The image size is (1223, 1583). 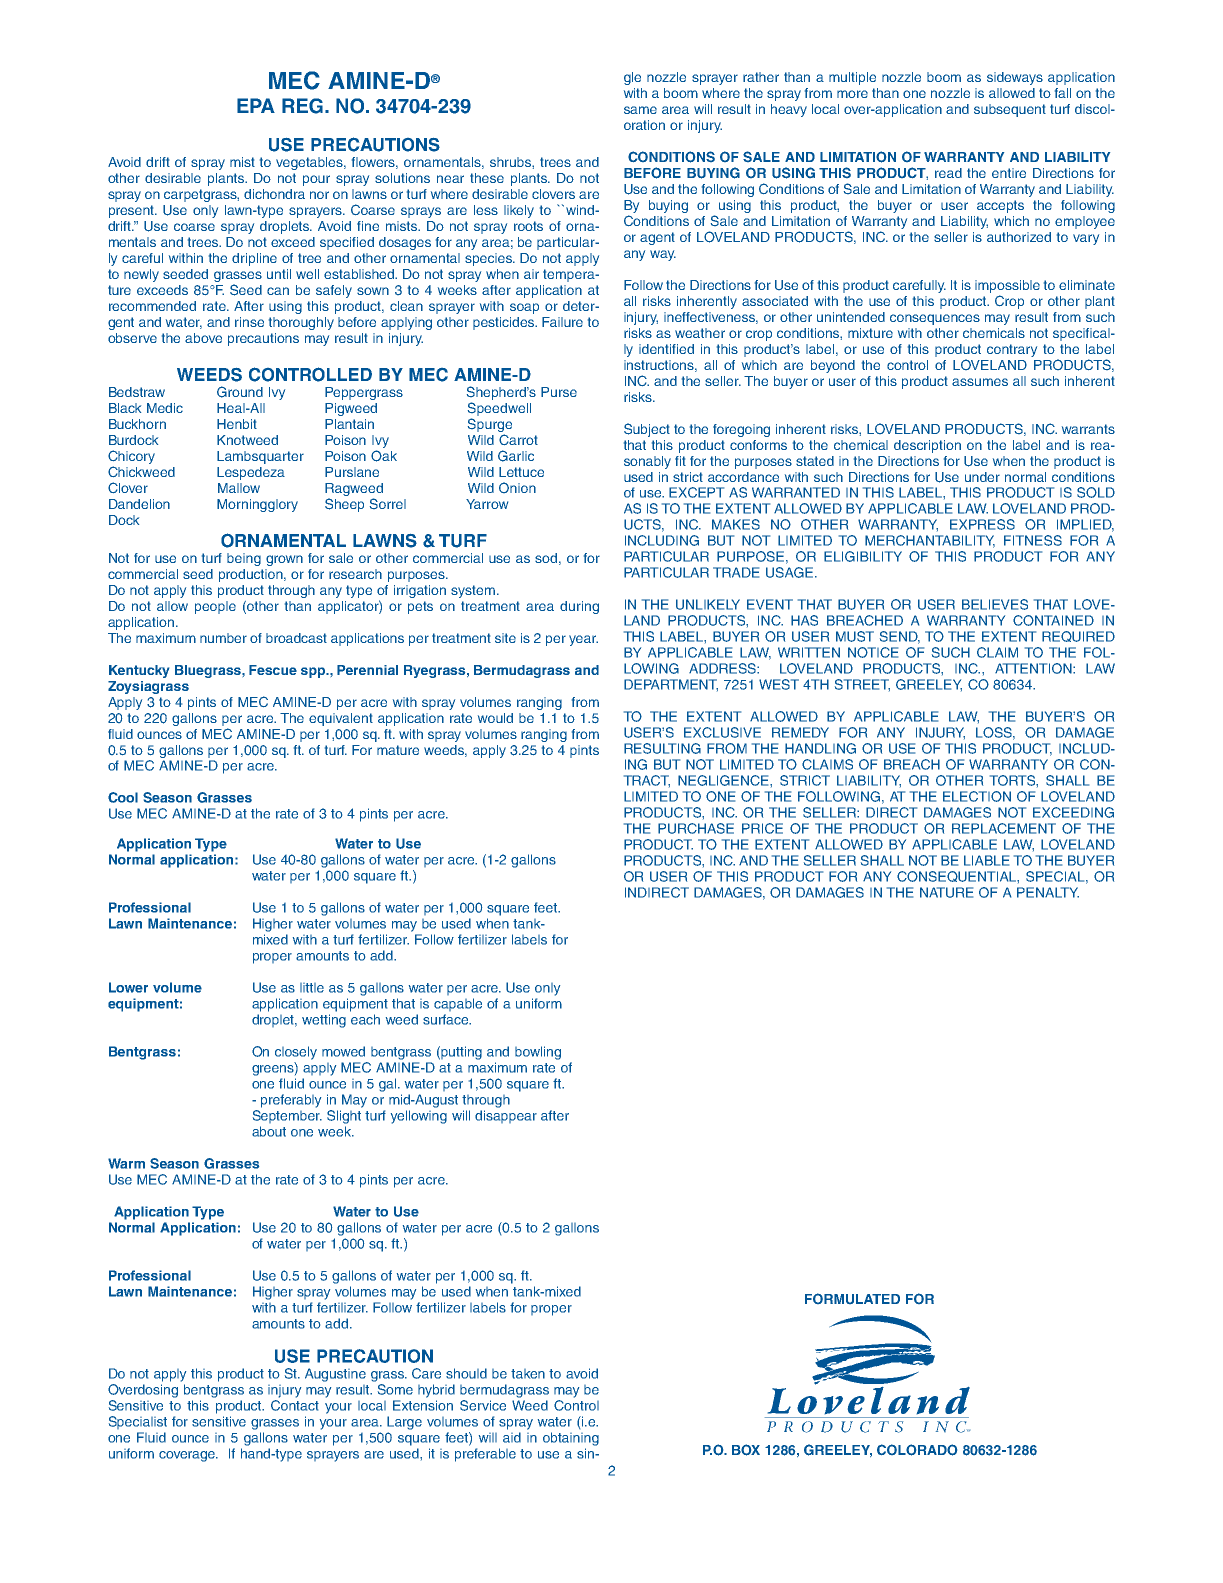 I want to click on subsequent, so click(x=1010, y=110).
